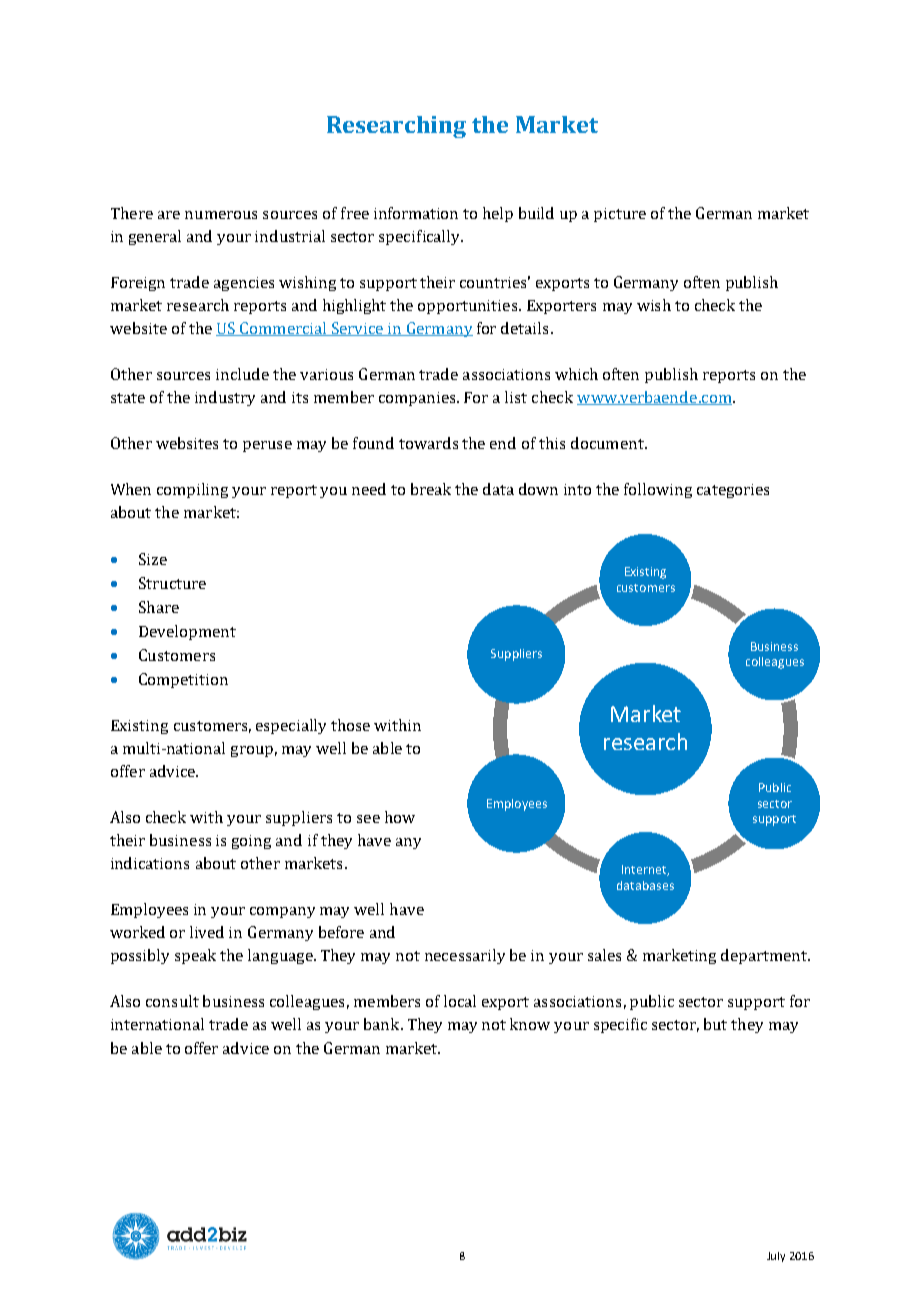 The image size is (924, 1307). Describe the element at coordinates (172, 1001) in the screenshot. I see `consult` at that location.
